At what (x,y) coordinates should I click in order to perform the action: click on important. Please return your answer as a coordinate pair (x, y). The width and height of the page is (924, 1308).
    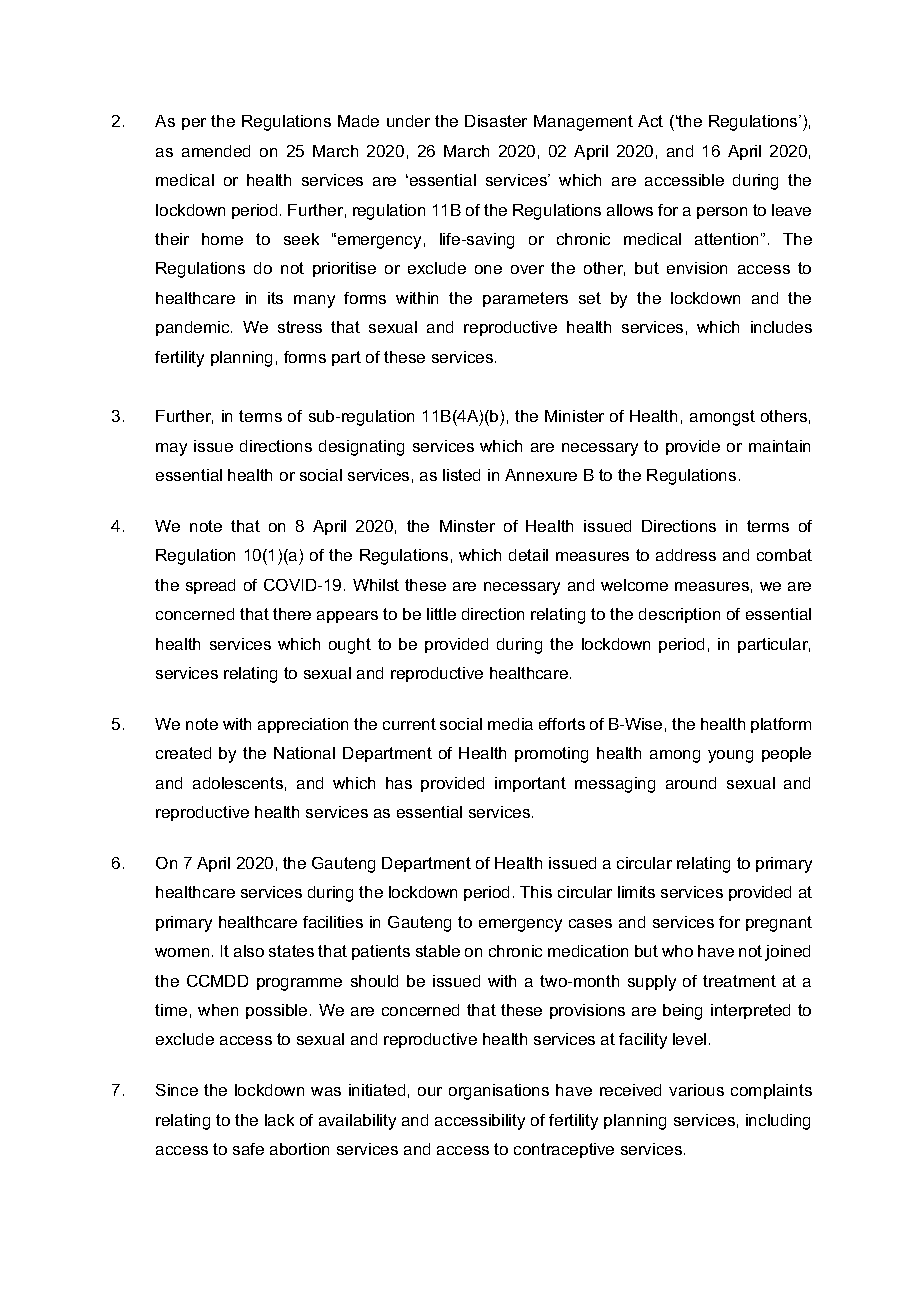
    Looking at the image, I should click on (530, 784).
